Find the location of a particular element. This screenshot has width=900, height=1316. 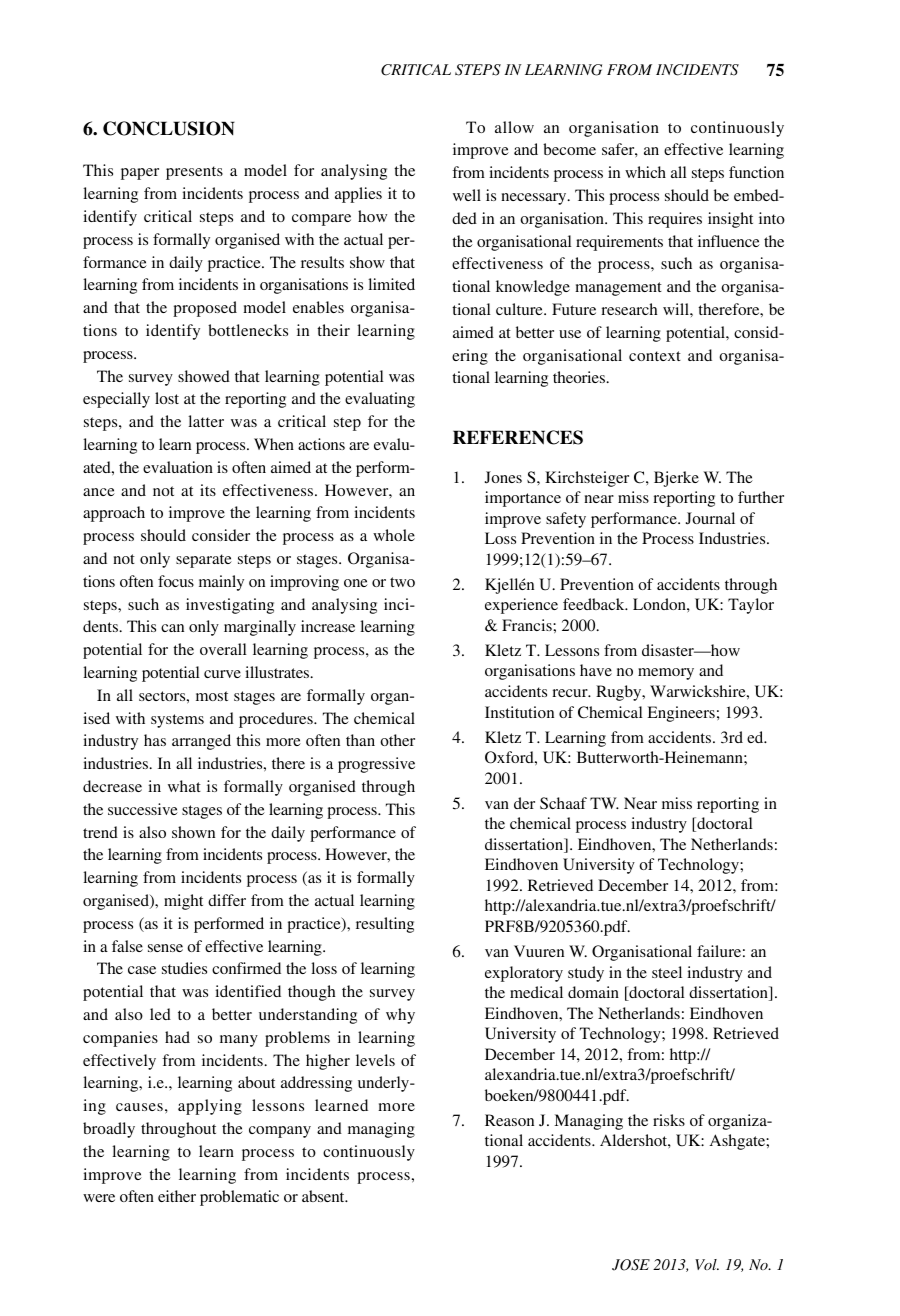

other is located at coordinates (397, 740).
